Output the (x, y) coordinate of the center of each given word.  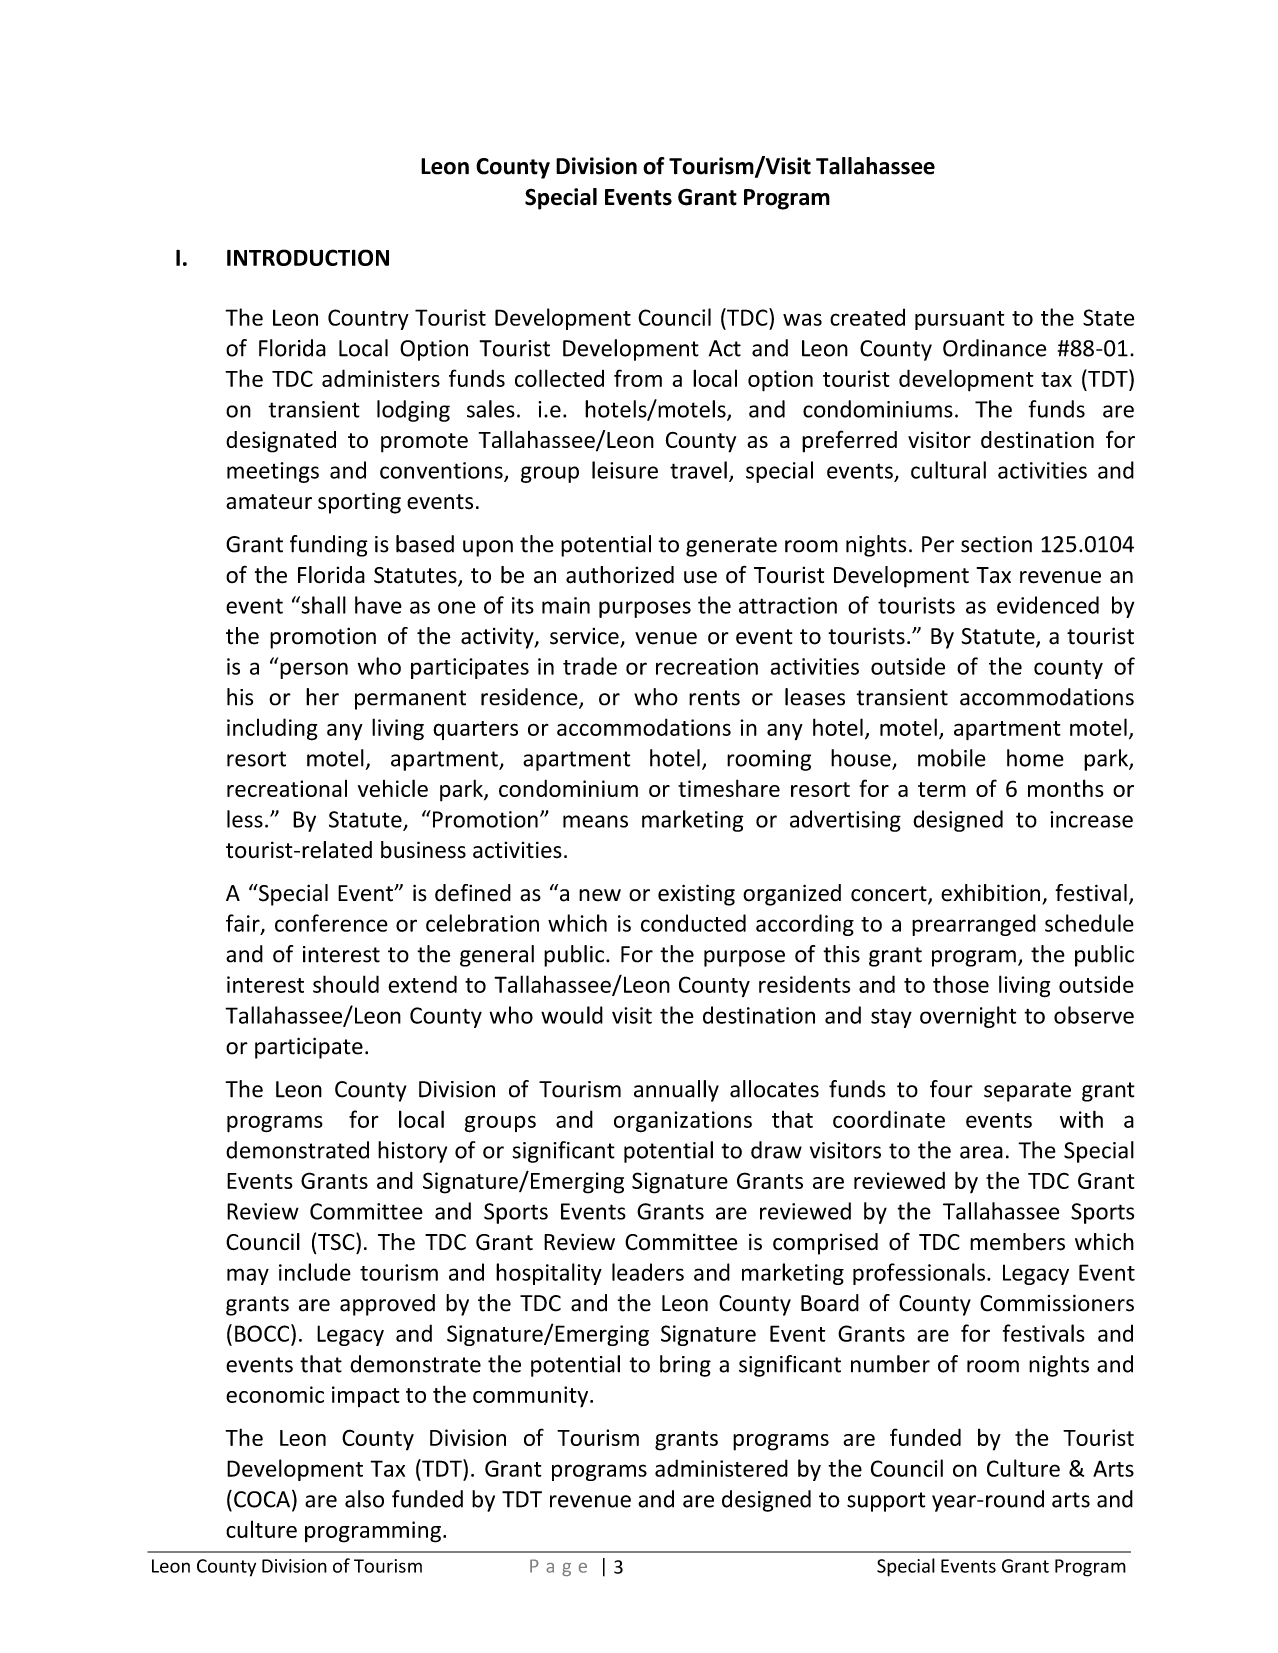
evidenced (1048, 605)
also (364, 1499)
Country (368, 319)
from (638, 378)
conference (331, 923)
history (412, 1152)
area (981, 1152)
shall (322, 605)
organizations (683, 1122)
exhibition (990, 893)
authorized (620, 575)
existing (696, 895)
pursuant (960, 320)
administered (721, 1468)
